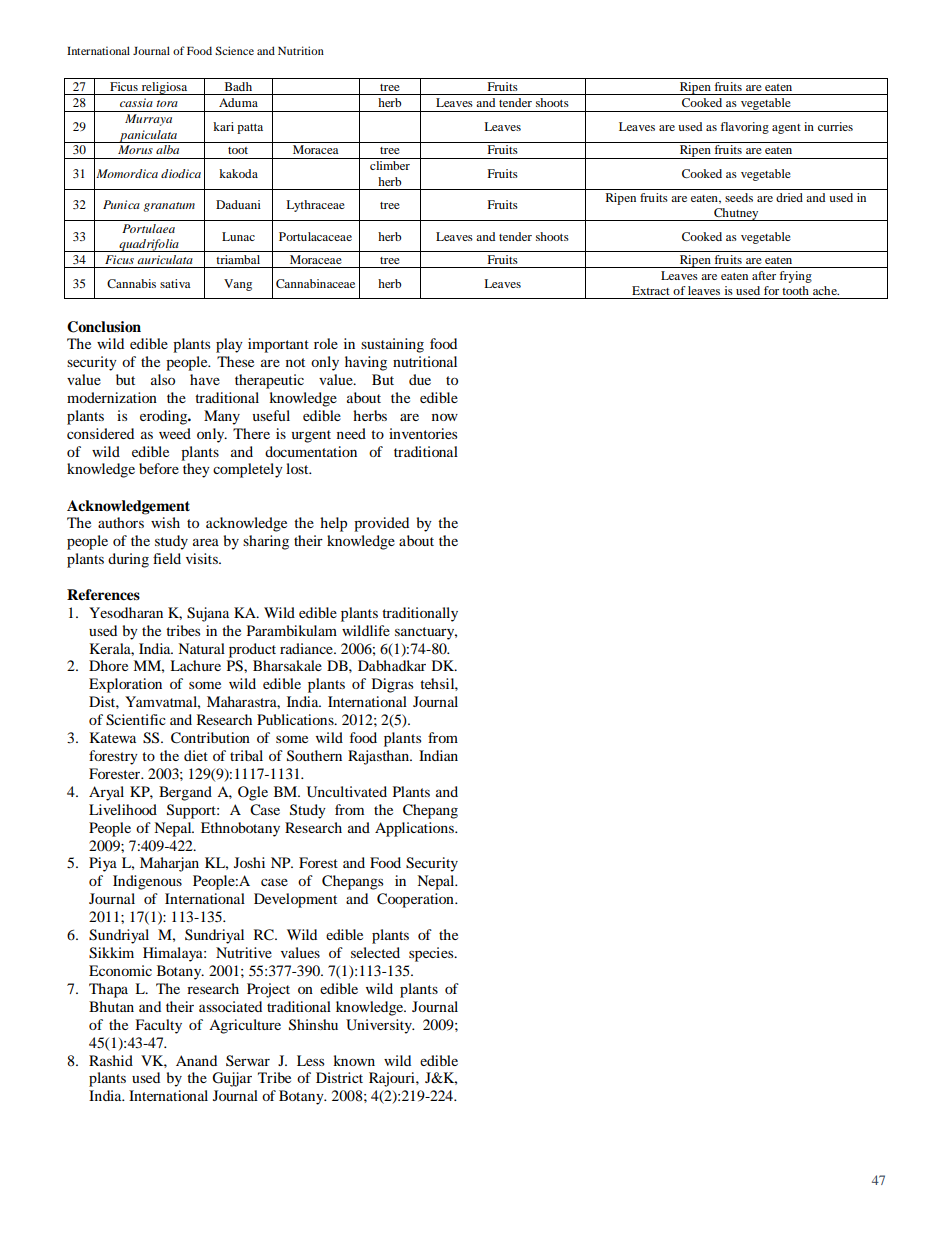 This screenshot has width=952, height=1233. I want to click on climber, so click(390, 165).
